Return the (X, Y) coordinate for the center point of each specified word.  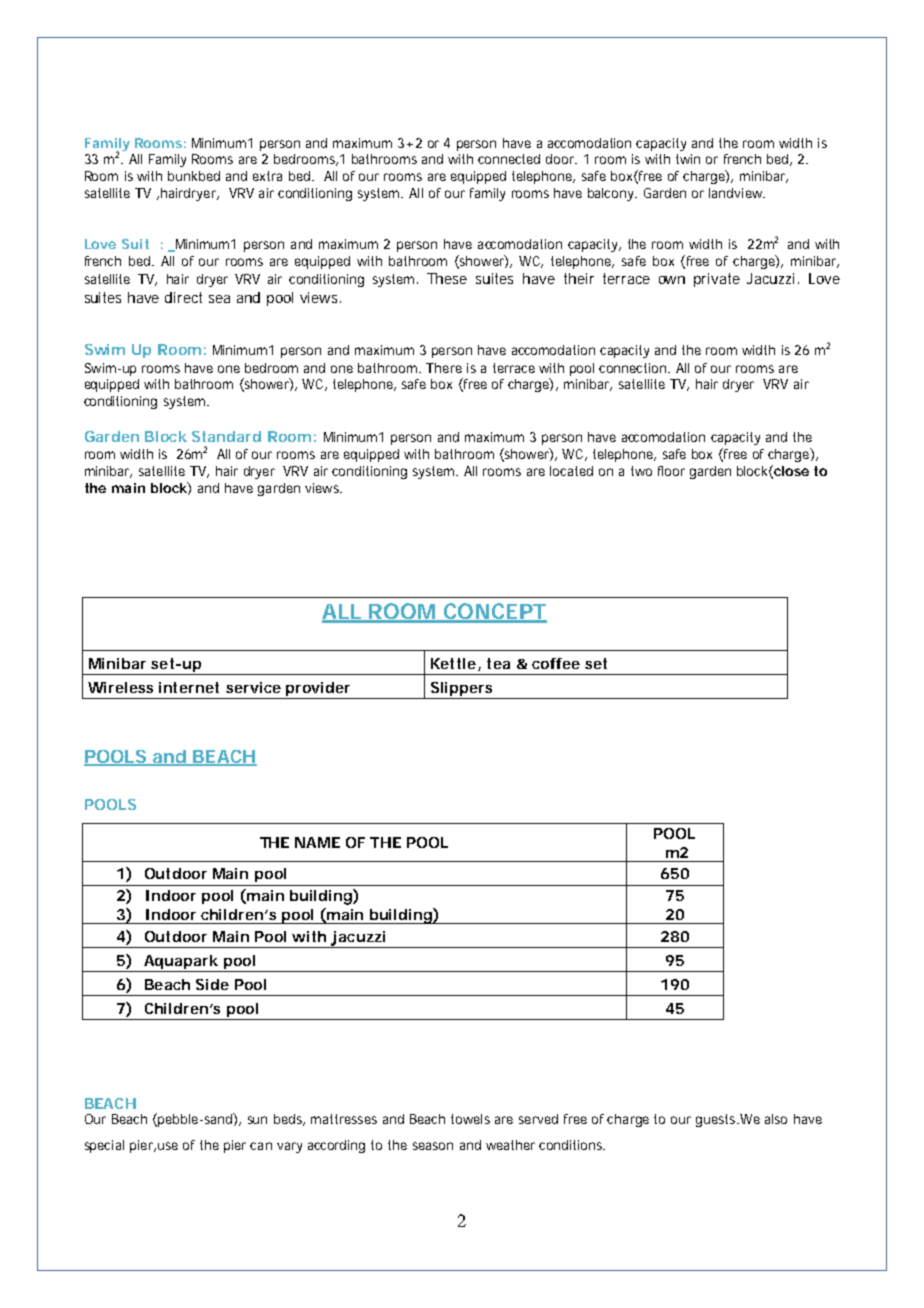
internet (189, 687)
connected (509, 159)
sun (257, 1120)
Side (212, 984)
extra (267, 176)
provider (318, 690)
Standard (226, 436)
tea (498, 663)
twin (688, 159)
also (776, 1119)
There (444, 368)
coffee (556, 663)
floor (671, 471)
